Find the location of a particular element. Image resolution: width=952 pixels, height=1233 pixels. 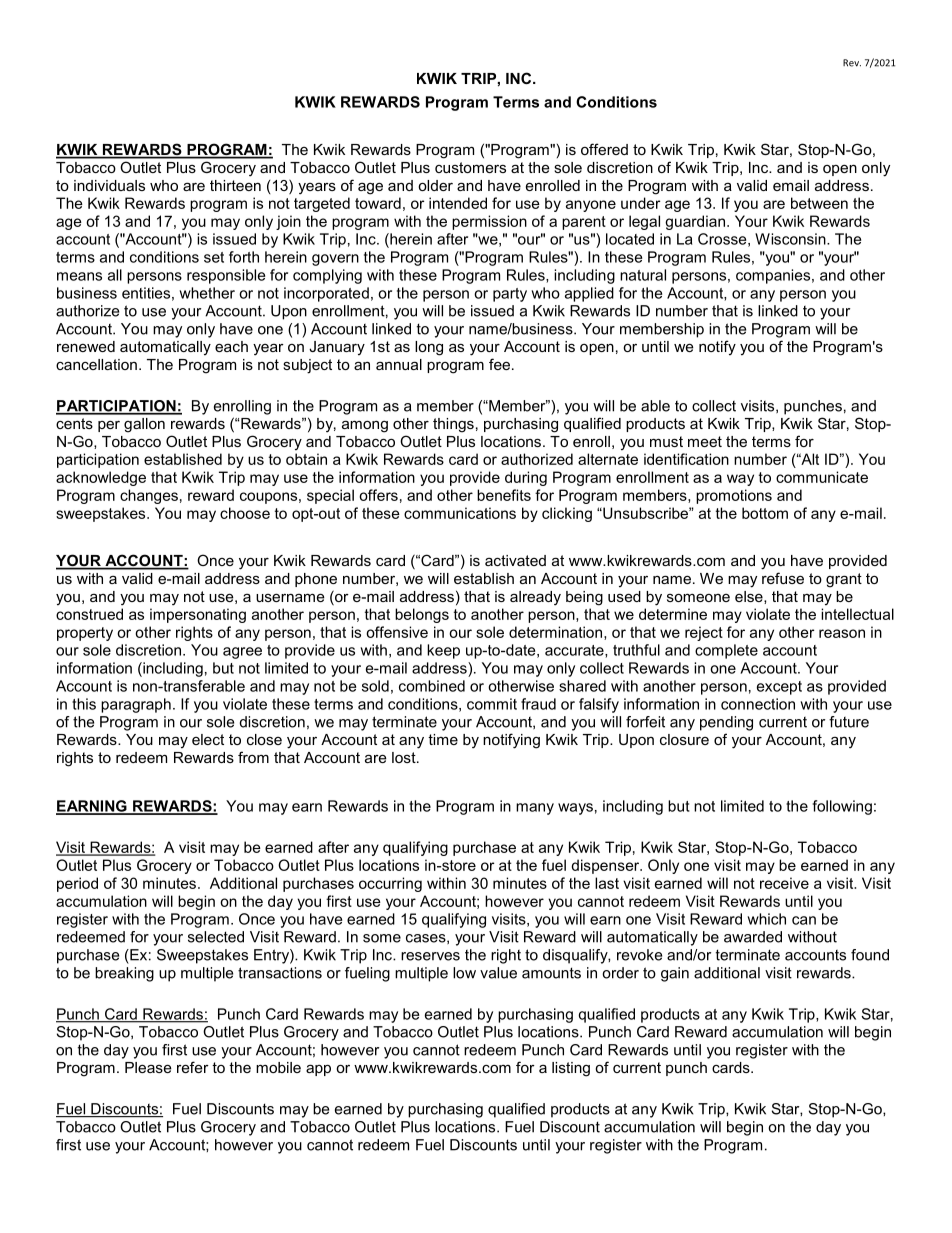

refer is located at coordinates (193, 1067).
